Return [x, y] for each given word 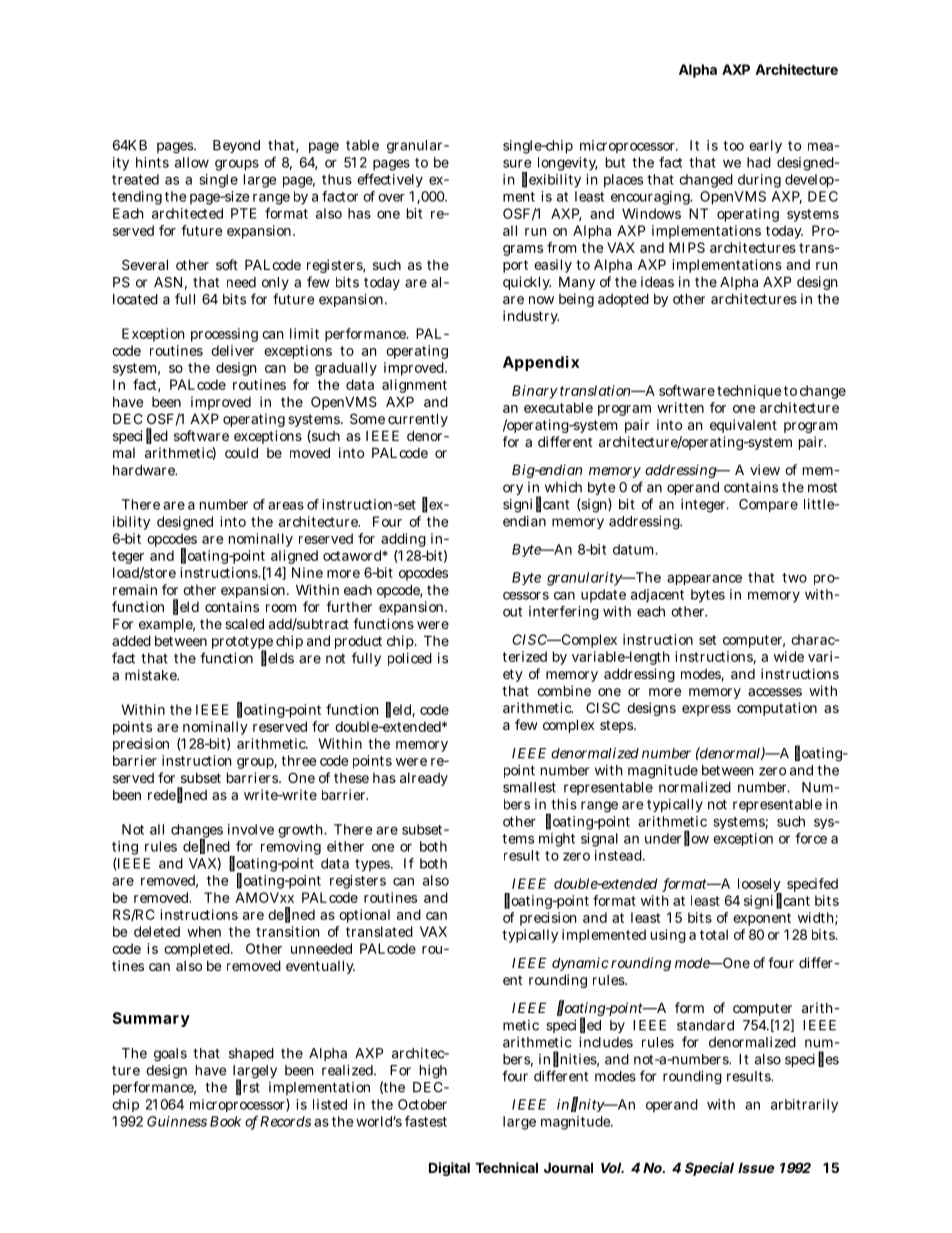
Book [225, 1121]
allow [192, 162]
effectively [390, 180]
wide [789, 656]
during [759, 181]
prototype [242, 644]
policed [410, 659]
